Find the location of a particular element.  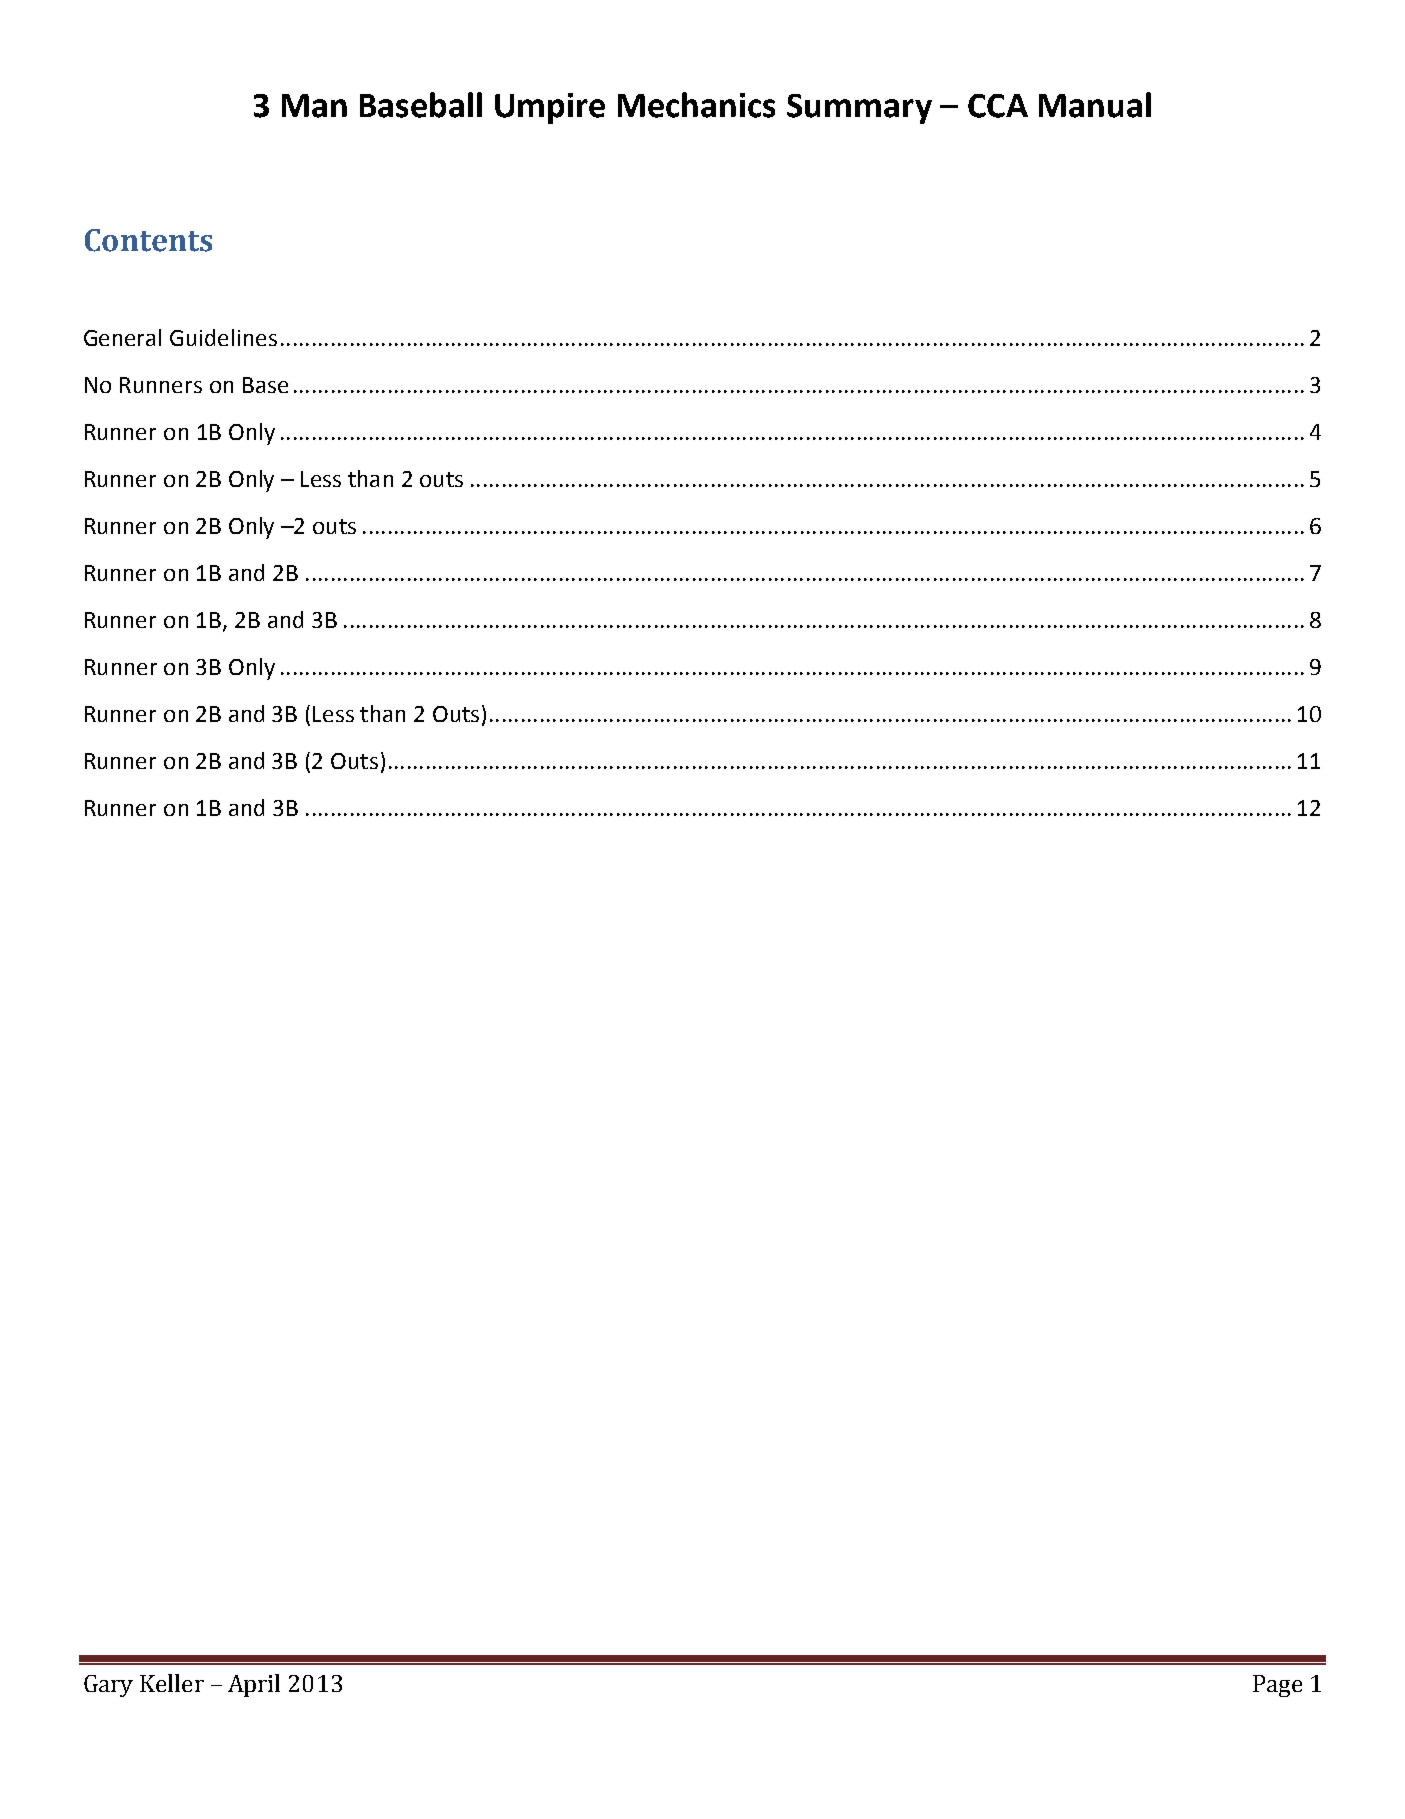

Contents is located at coordinates (148, 240).
